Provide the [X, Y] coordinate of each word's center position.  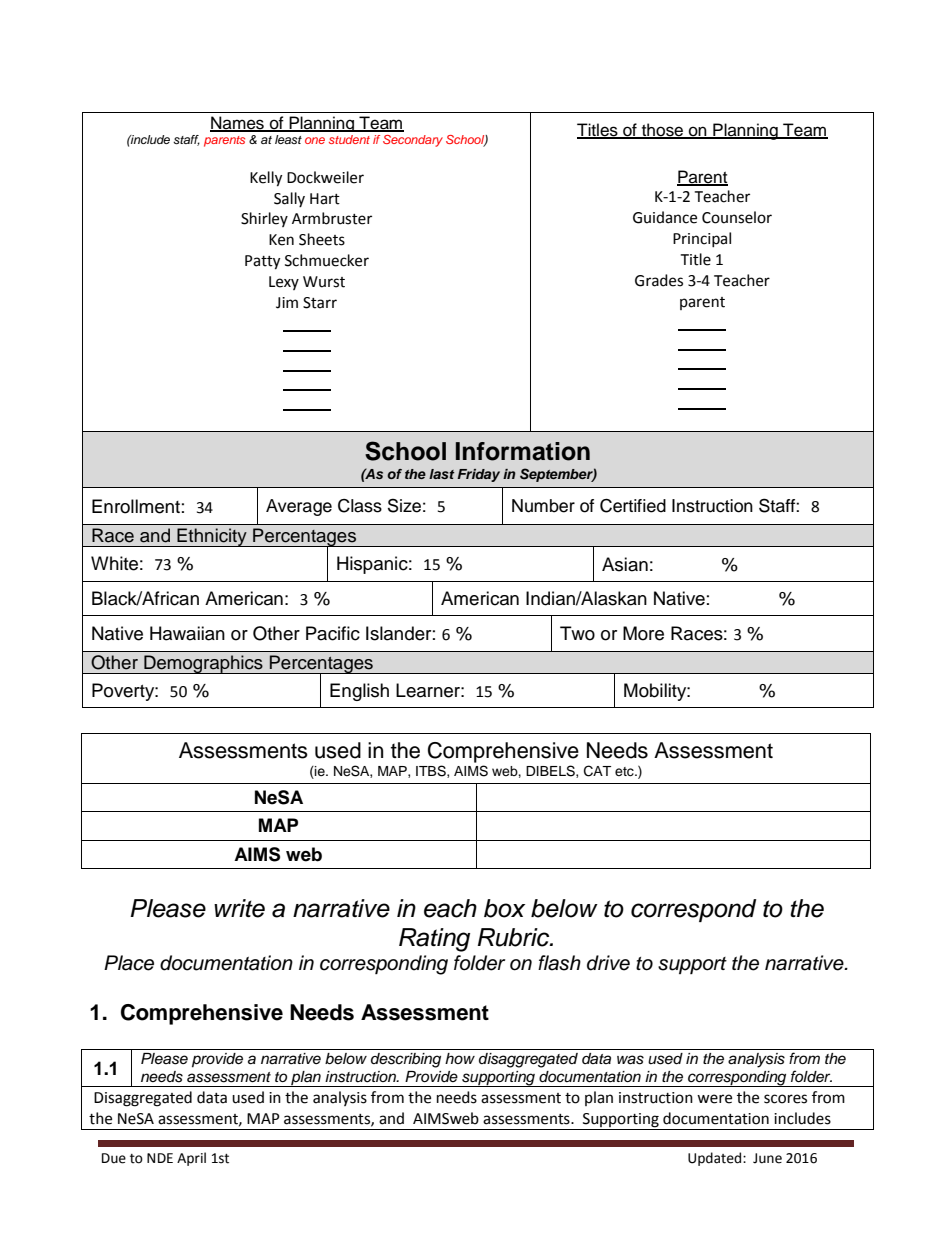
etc [625, 772]
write [239, 908]
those [663, 131]
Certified [633, 506]
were [714, 1099]
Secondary [413, 141]
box [504, 908]
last [442, 474]
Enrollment [136, 506]
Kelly [266, 179]
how [460, 1058]
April [191, 1159]
